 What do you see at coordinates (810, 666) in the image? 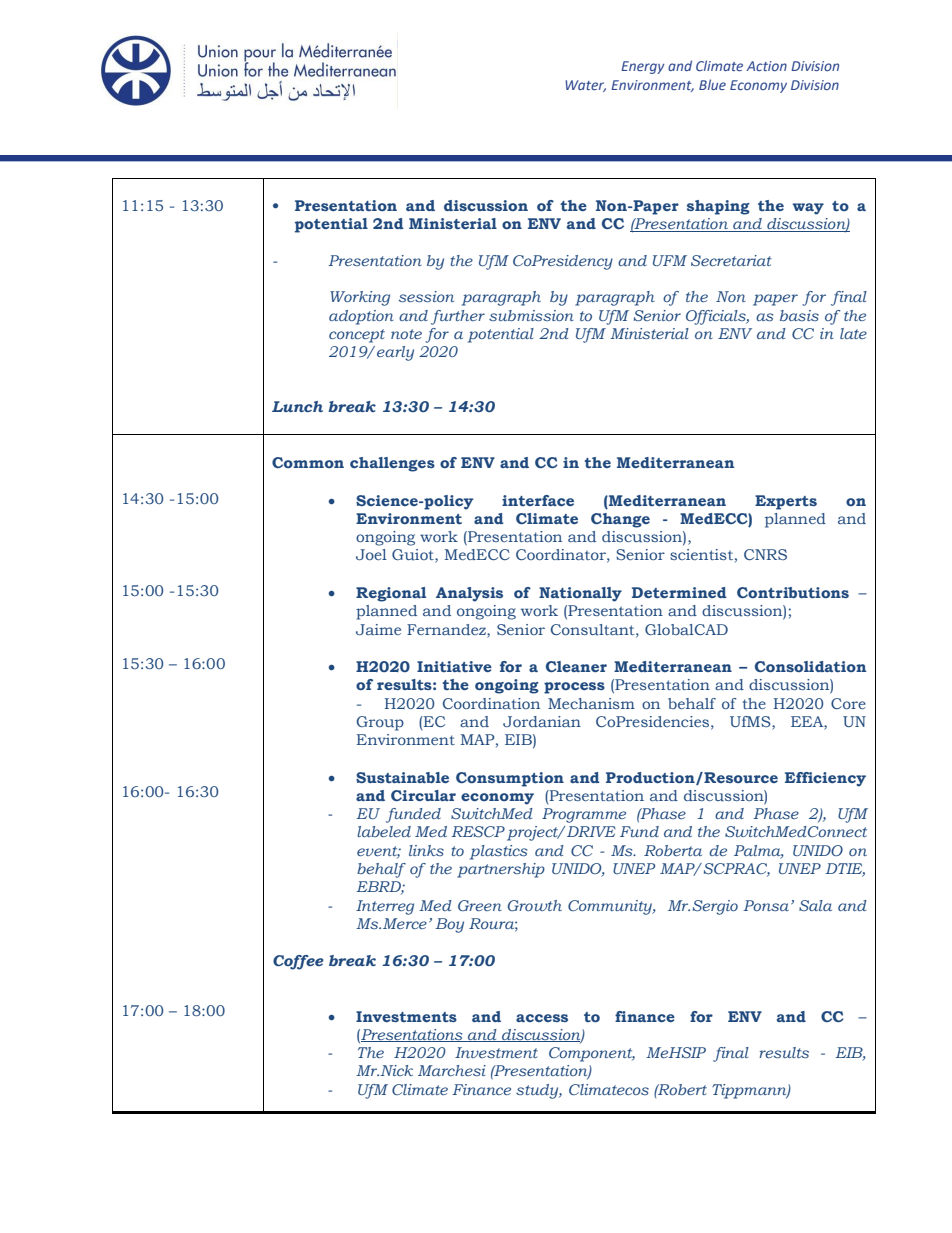
I see `Consolidation` at bounding box center [810, 666].
